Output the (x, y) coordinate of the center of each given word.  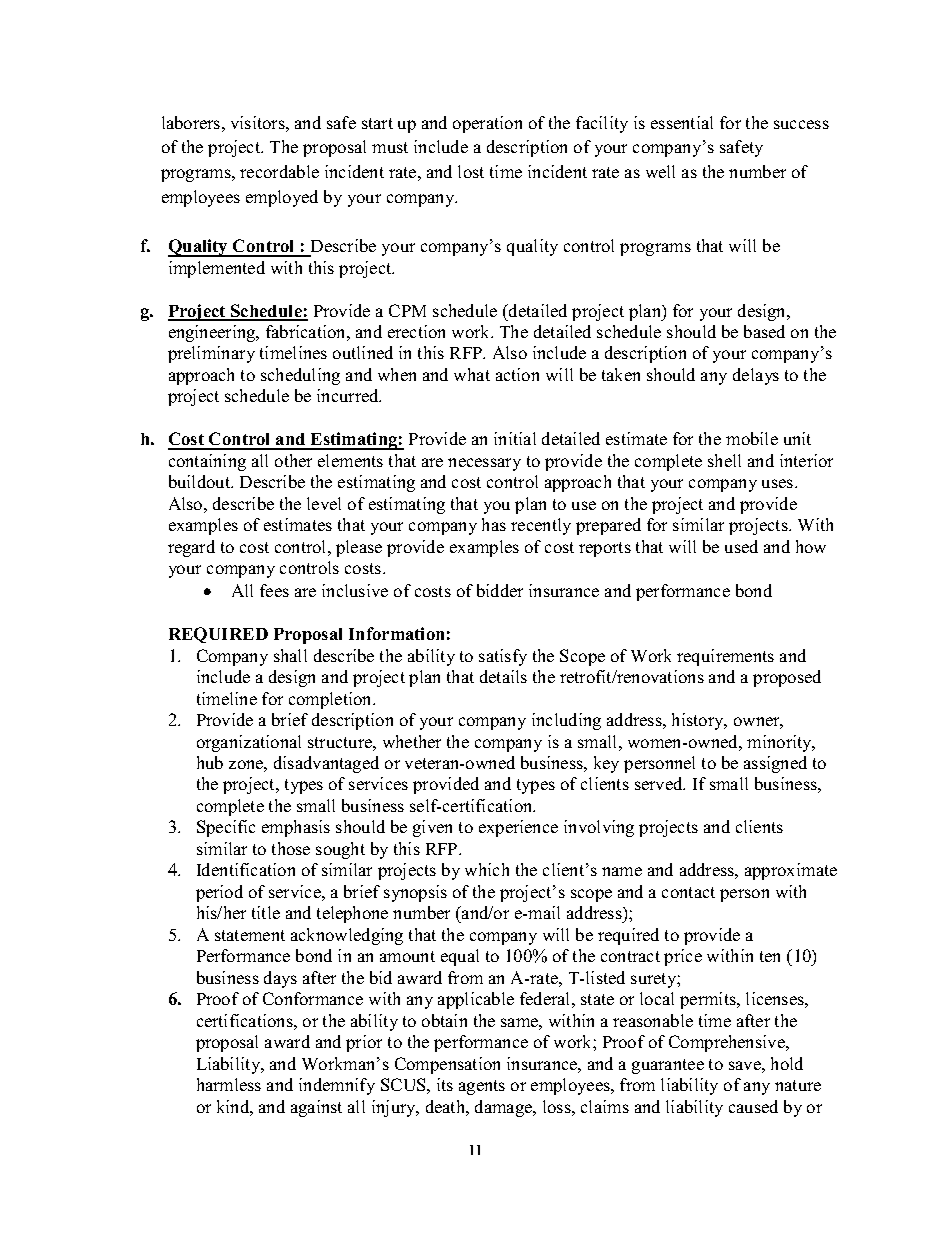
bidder (500, 590)
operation (487, 124)
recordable (279, 171)
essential (682, 122)
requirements (725, 657)
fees (274, 590)
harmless (229, 1084)
